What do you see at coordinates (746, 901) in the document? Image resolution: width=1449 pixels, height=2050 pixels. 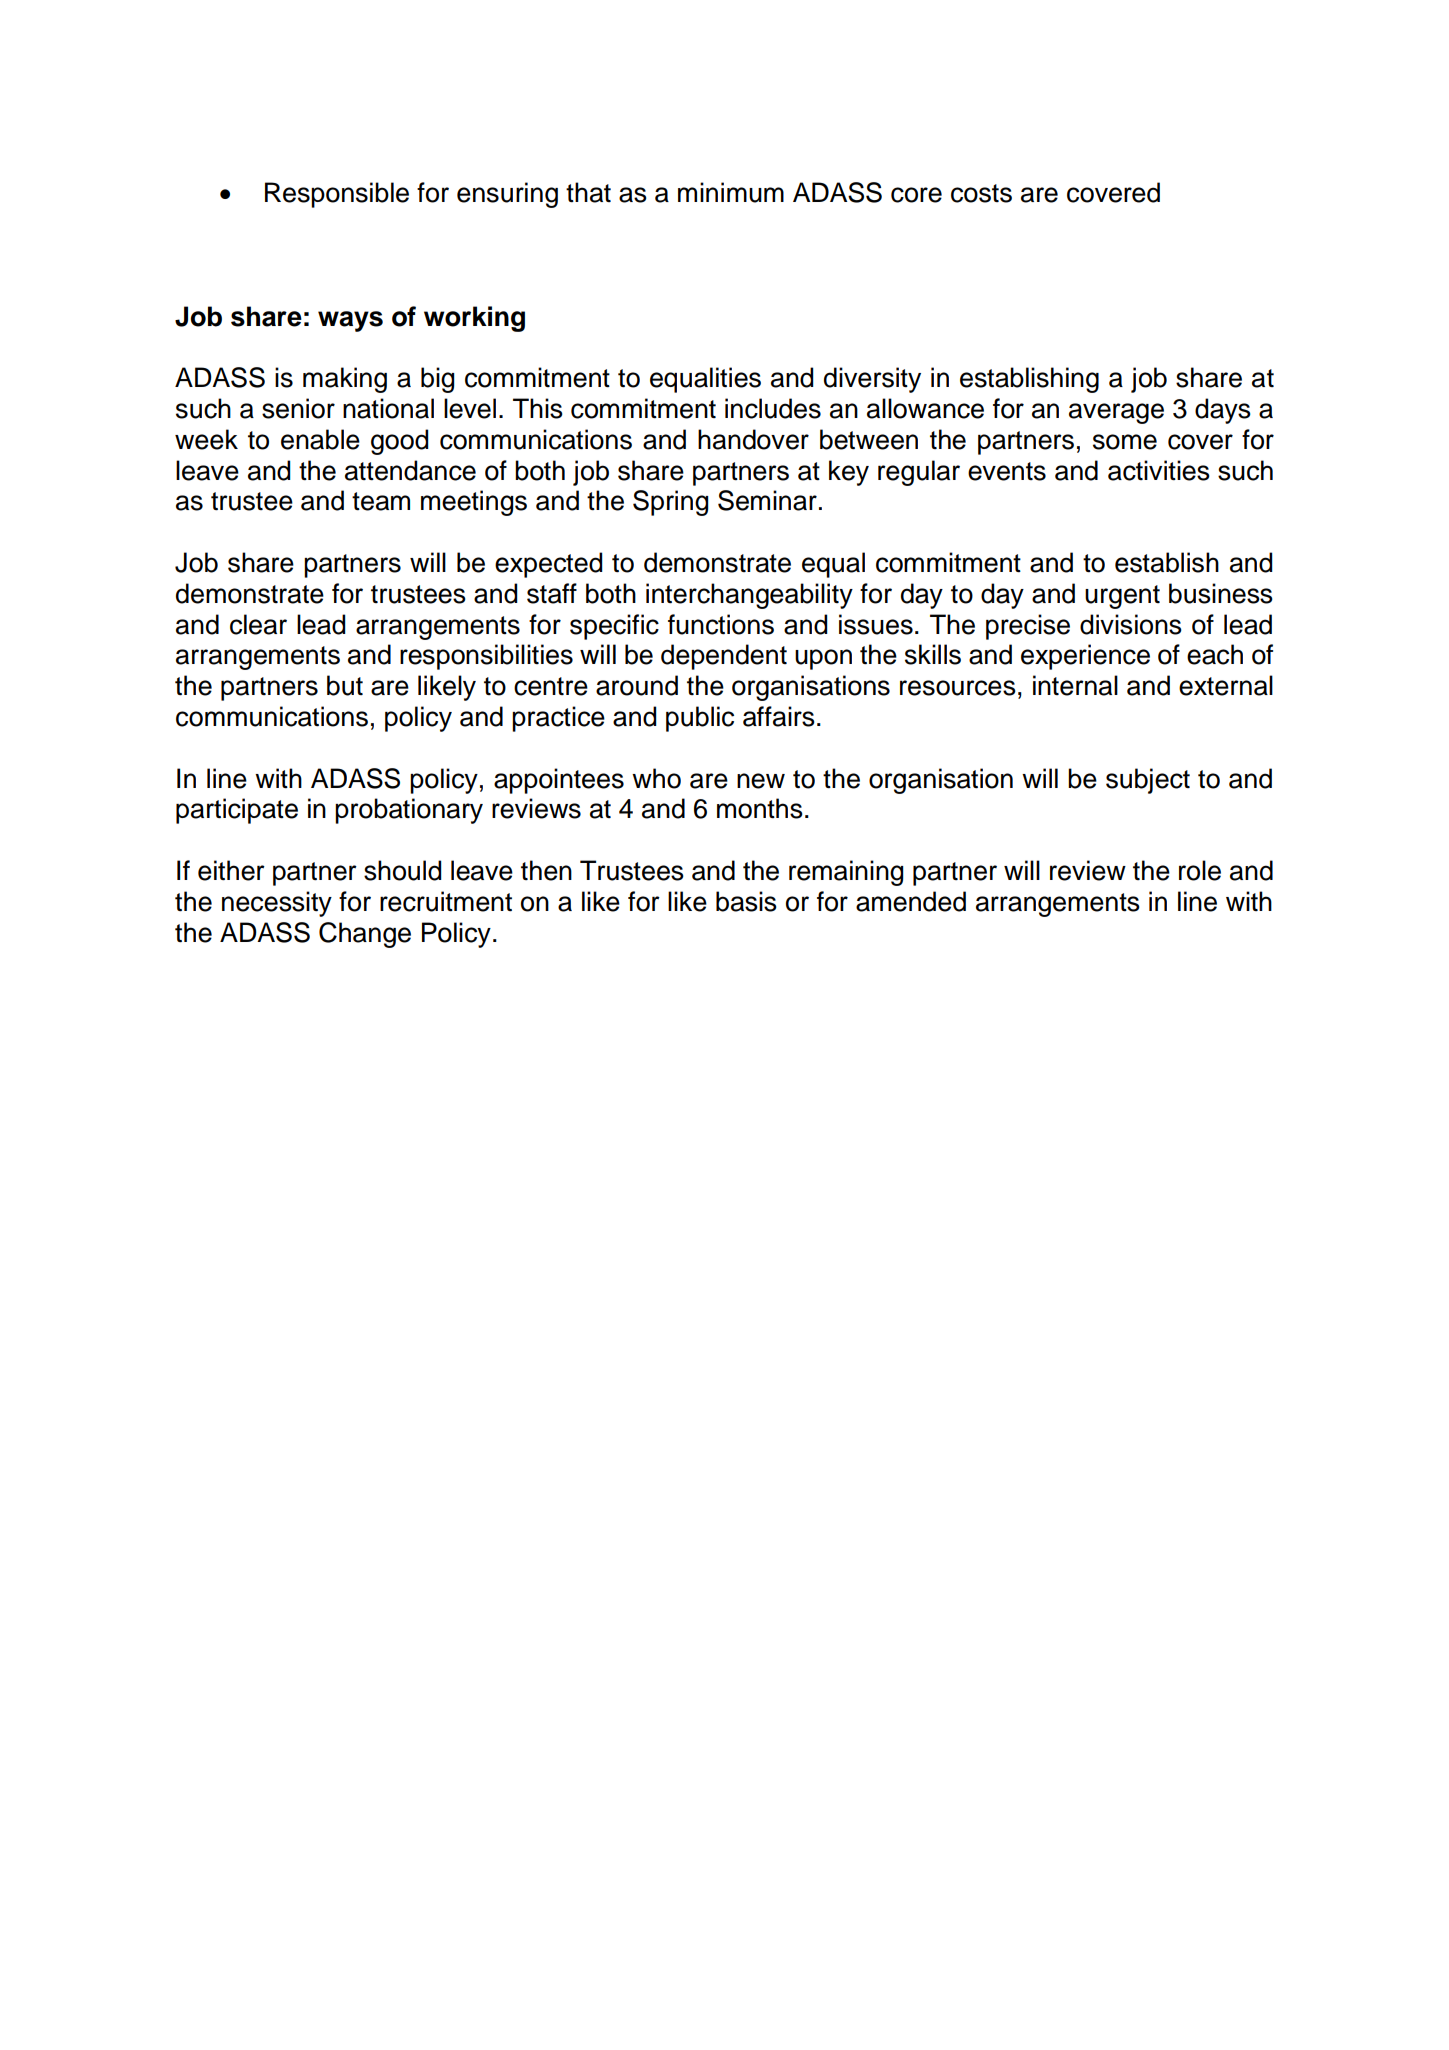 I see `basis` at bounding box center [746, 901].
